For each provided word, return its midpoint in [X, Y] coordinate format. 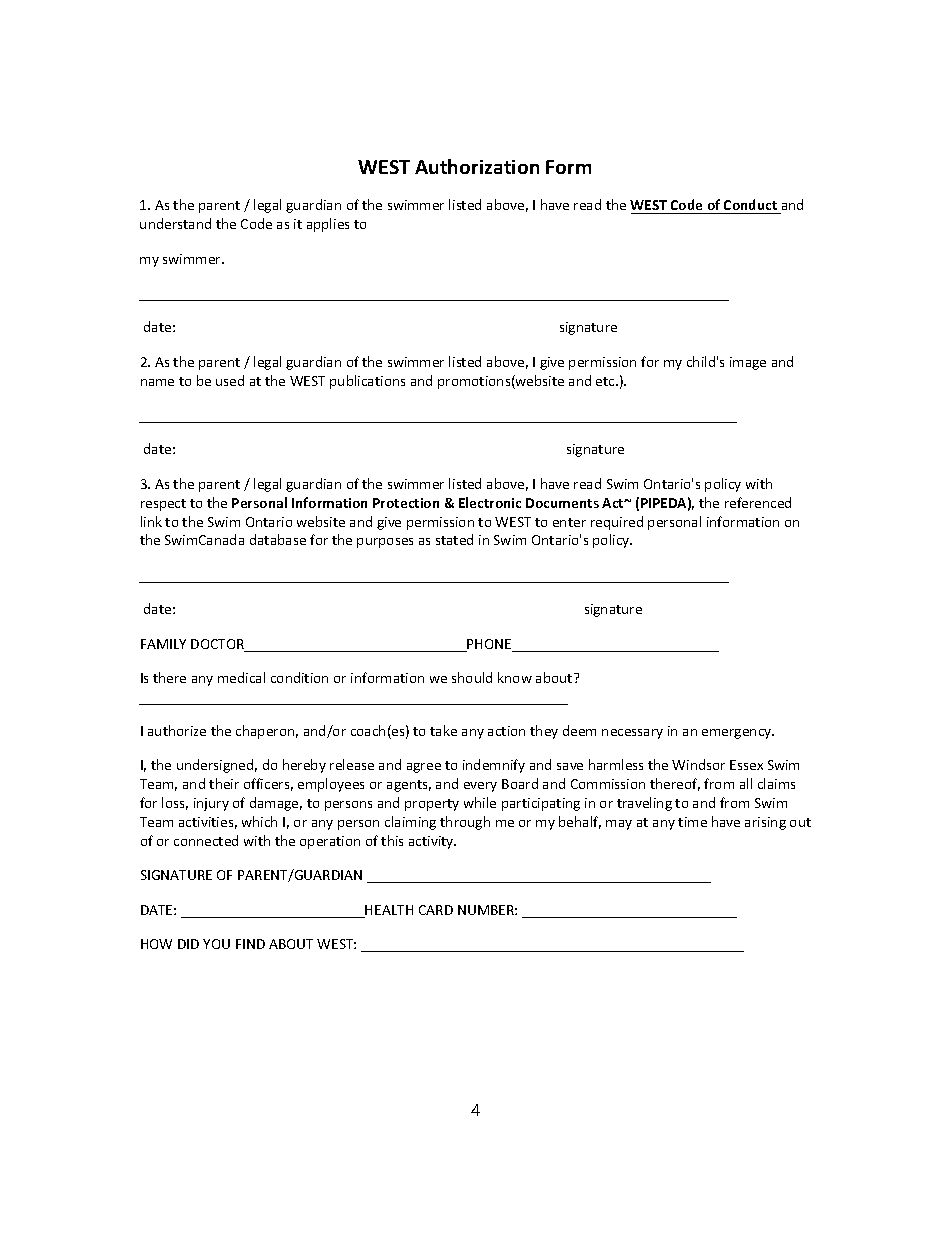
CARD [436, 910]
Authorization [477, 166]
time [692, 822]
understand [175, 223]
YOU [216, 944]
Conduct [751, 206]
